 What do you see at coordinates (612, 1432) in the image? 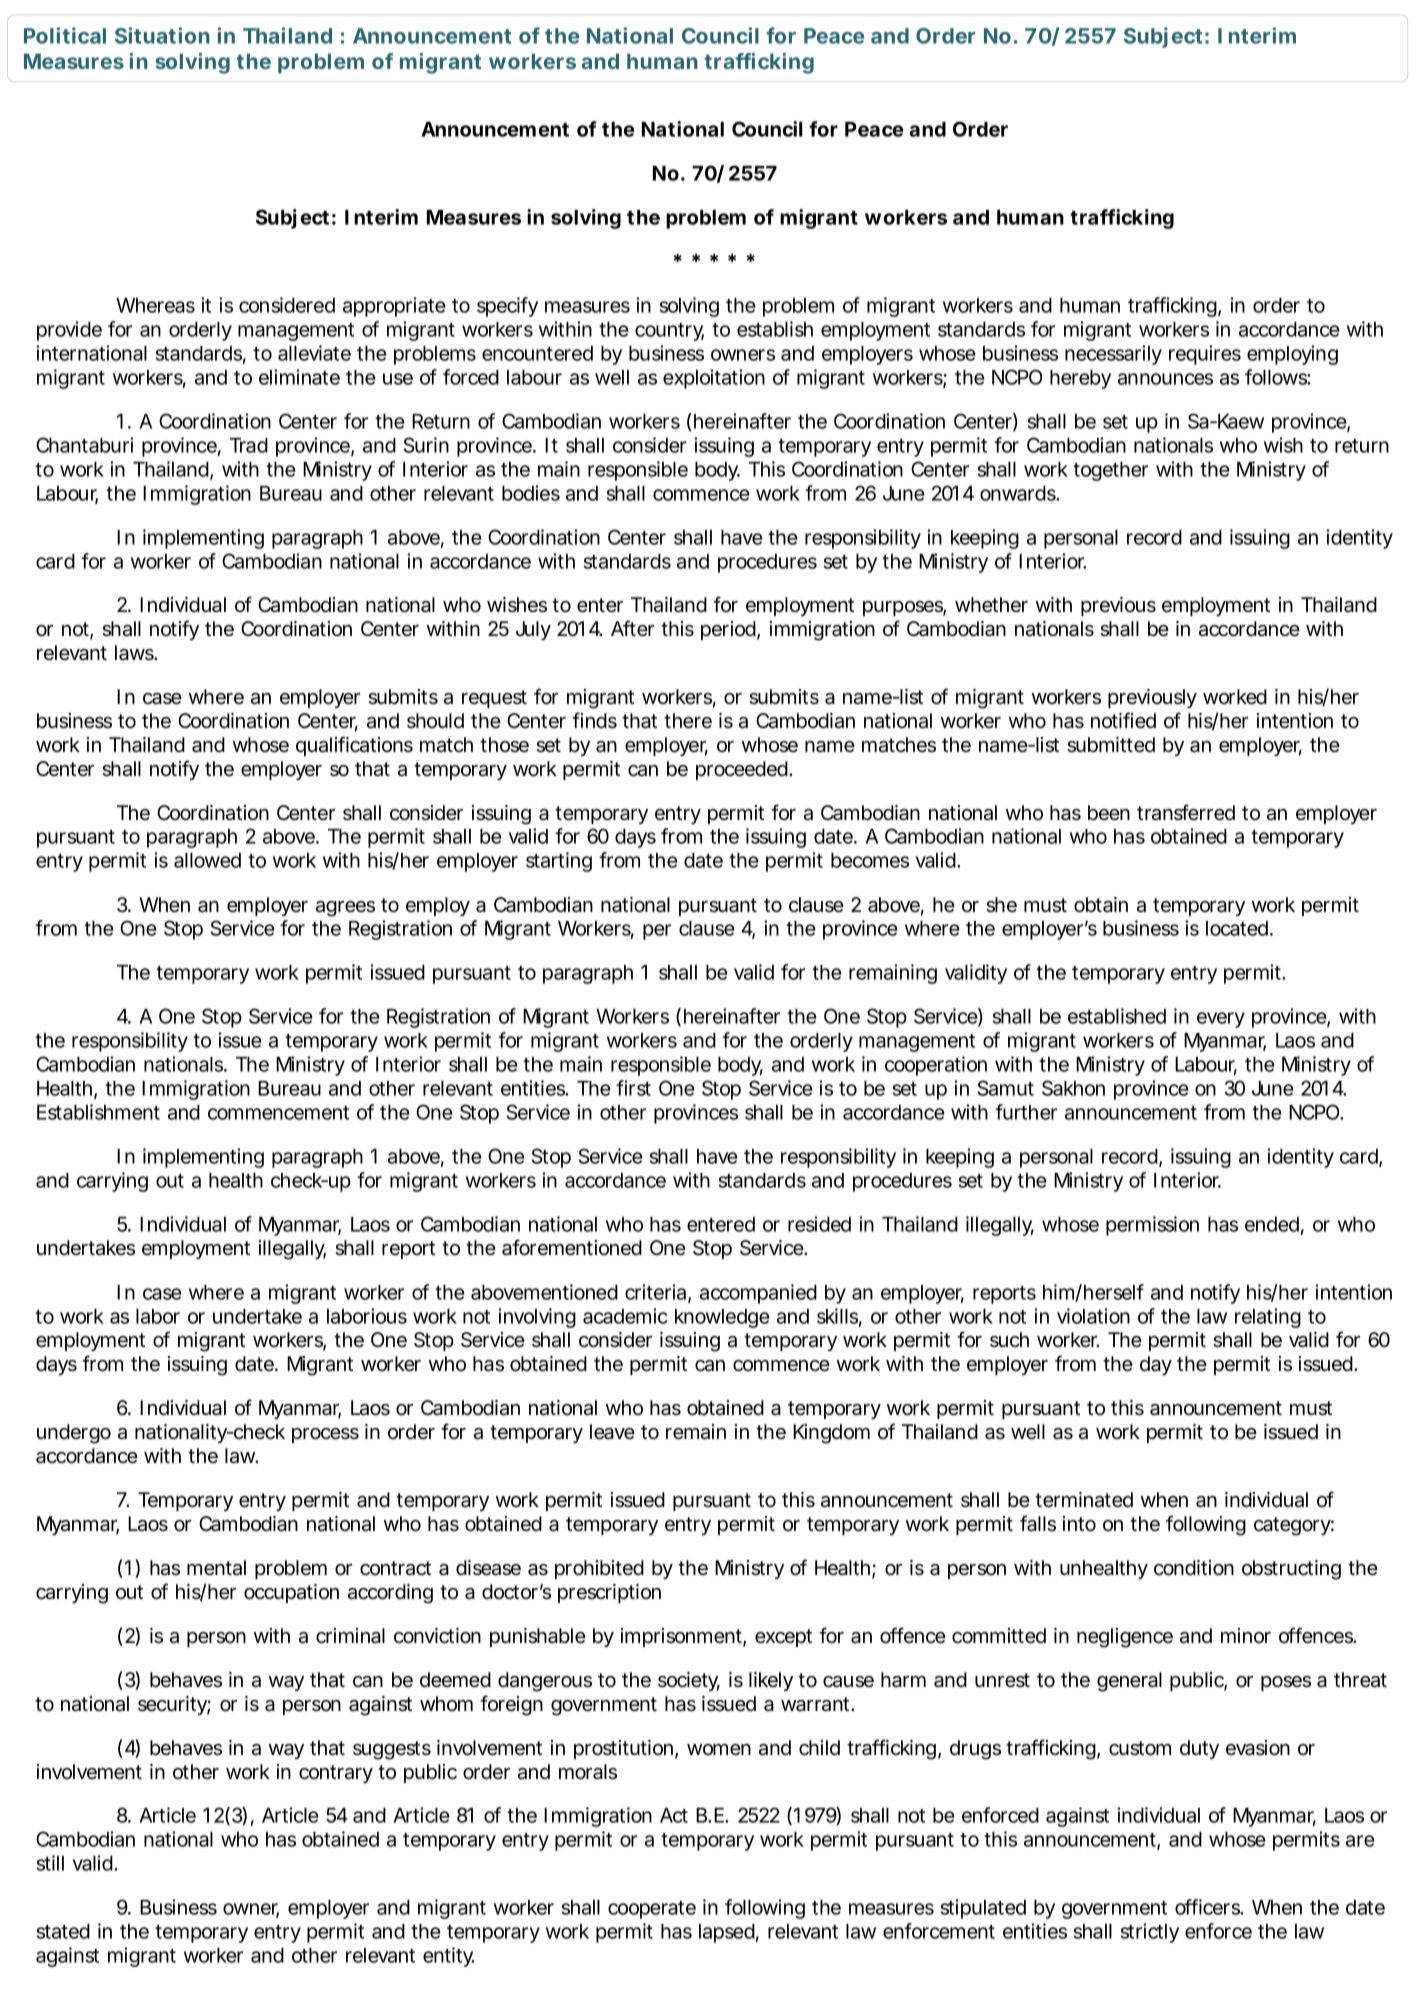
I see `leave` at bounding box center [612, 1432].
